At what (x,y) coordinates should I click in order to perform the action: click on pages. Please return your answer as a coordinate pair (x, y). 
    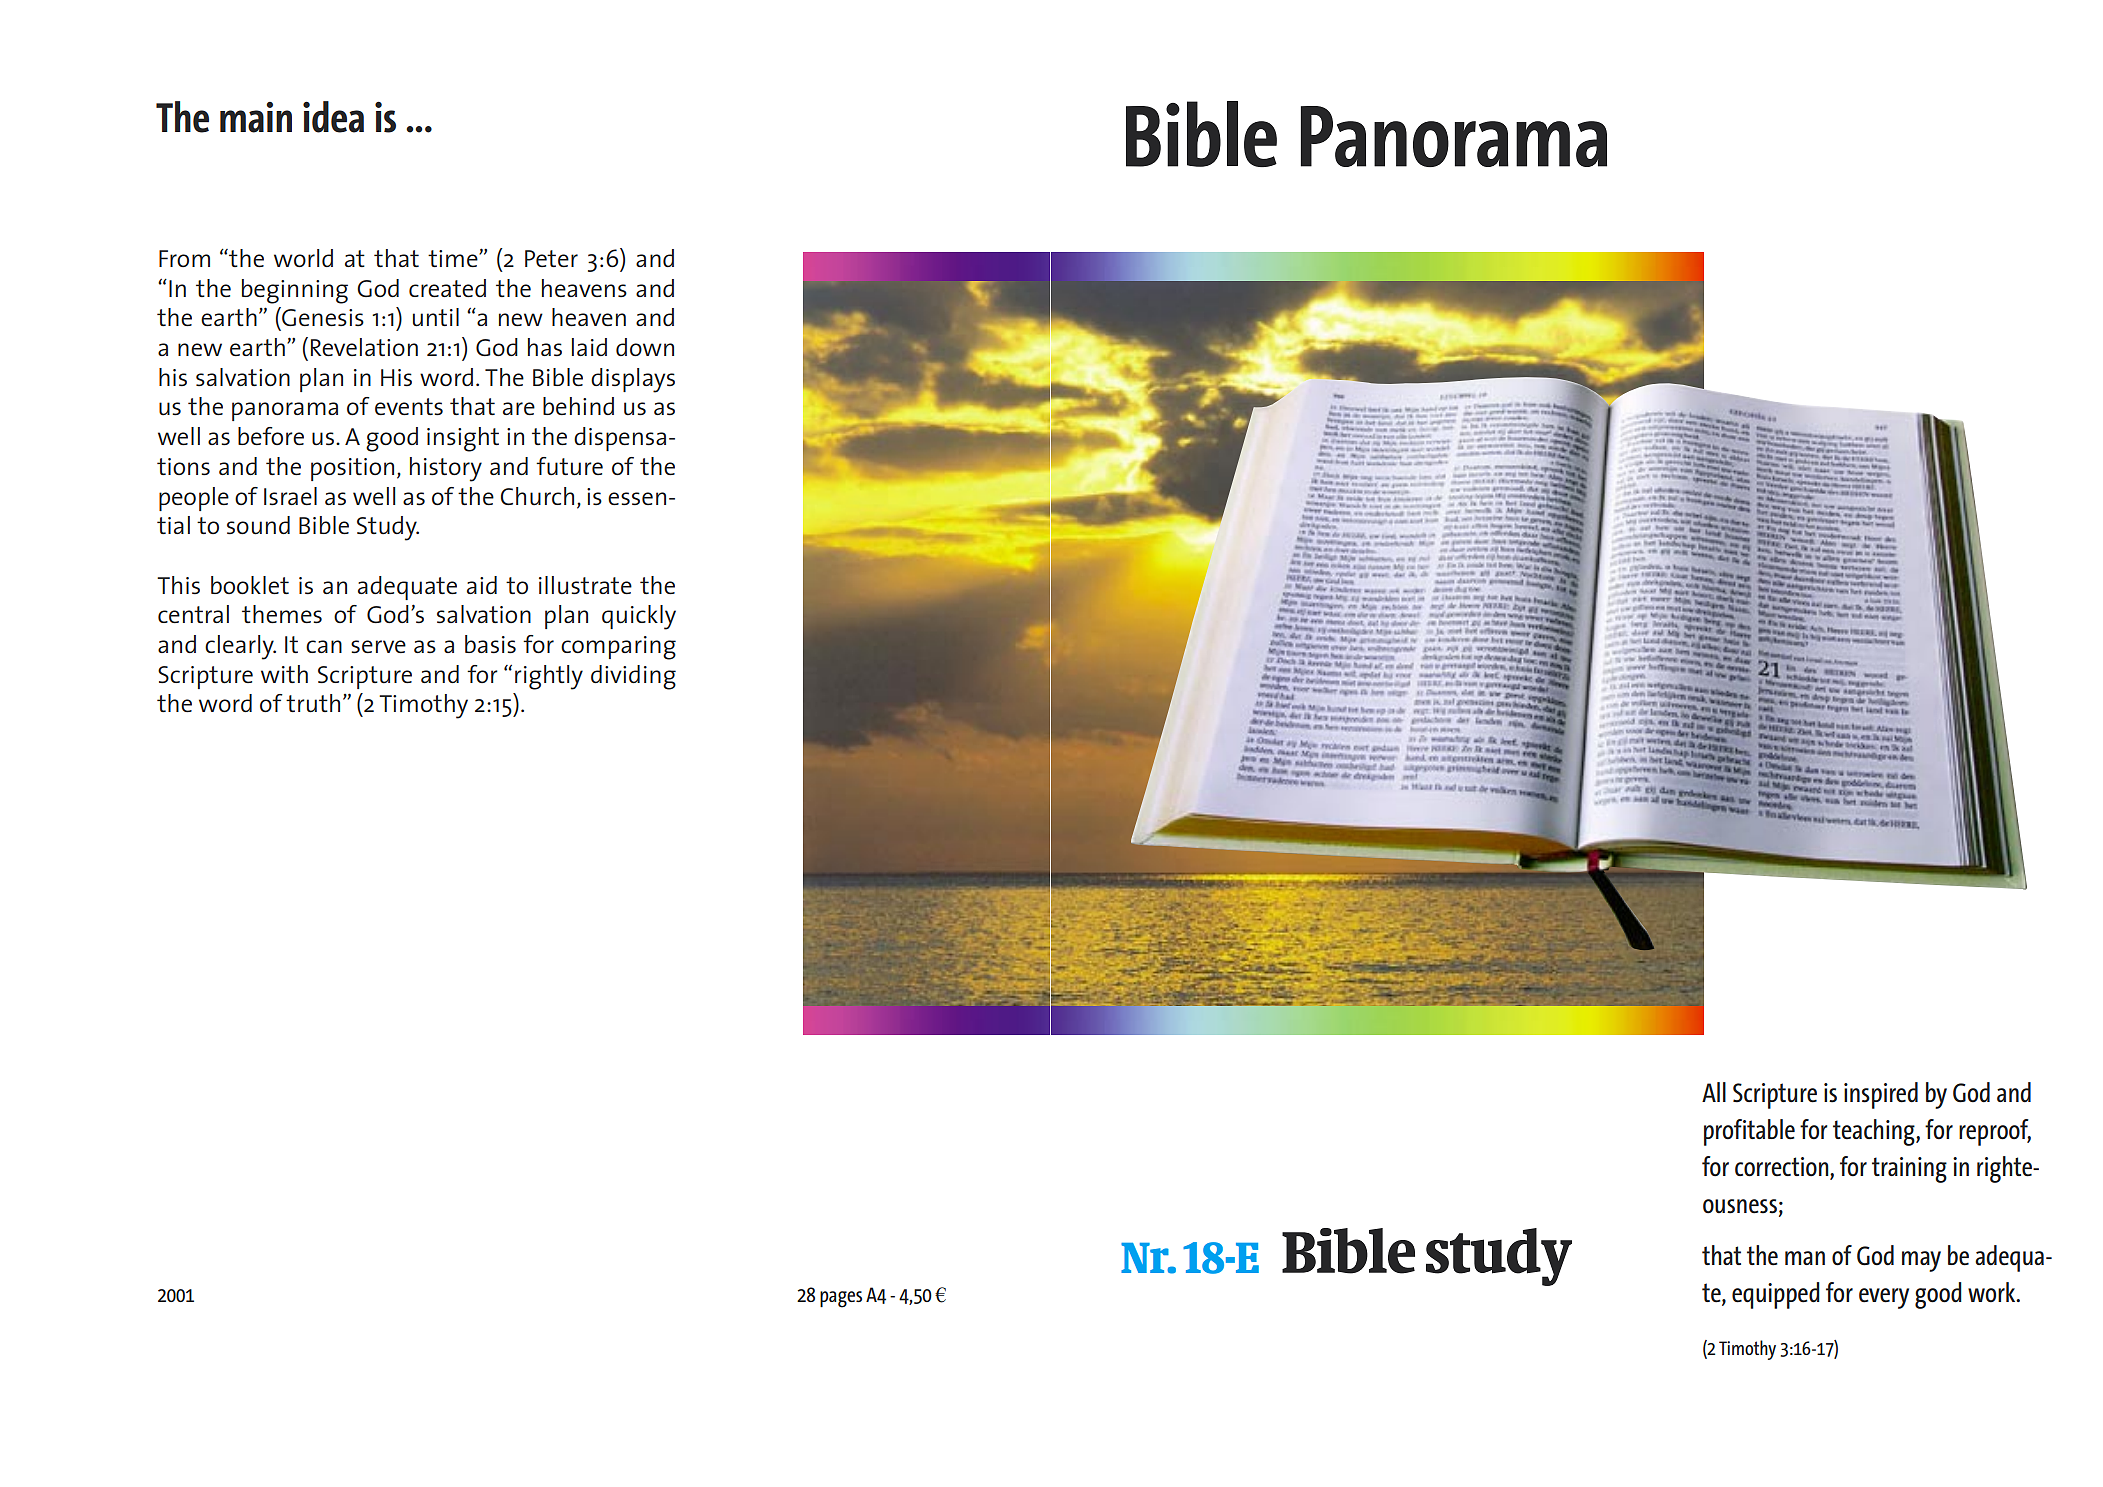
    Looking at the image, I should click on (841, 1299).
